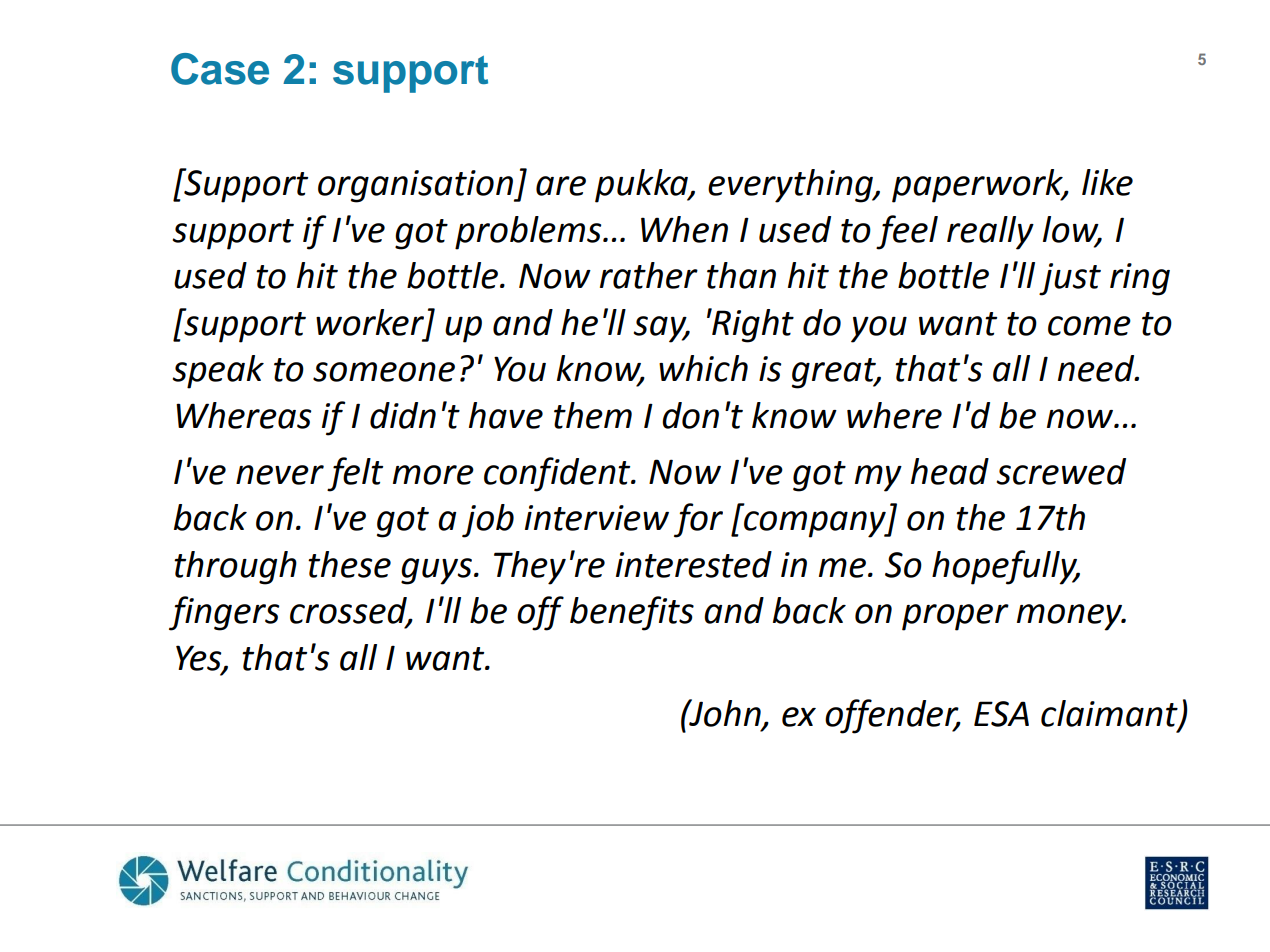  What do you see at coordinates (694, 564) in the screenshot?
I see `interested` at bounding box center [694, 564].
